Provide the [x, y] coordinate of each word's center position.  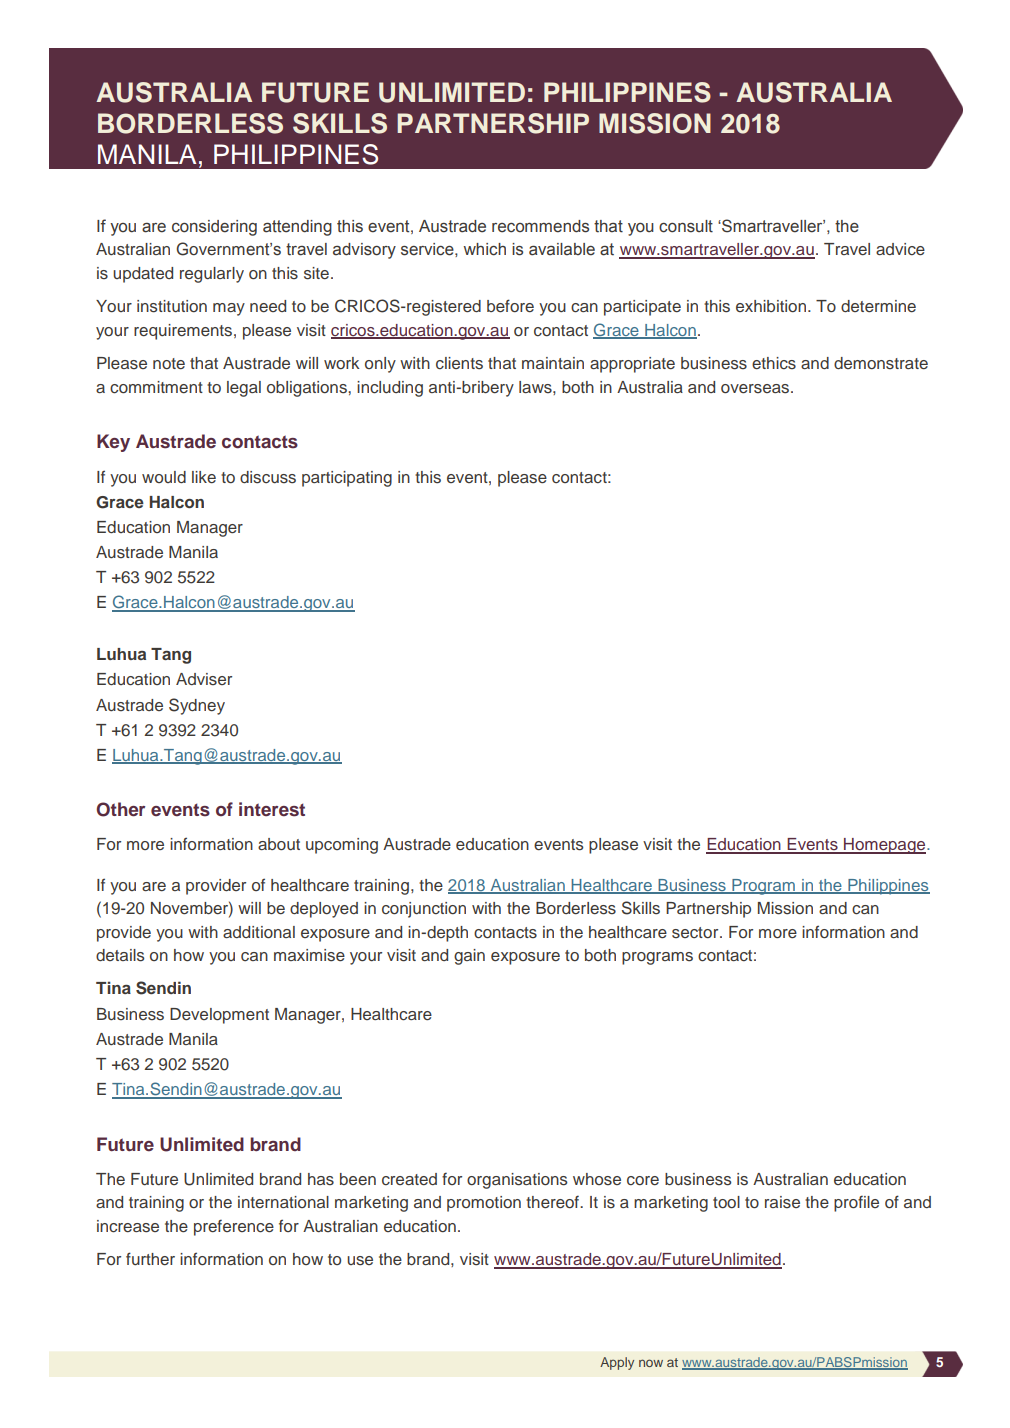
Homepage [885, 846]
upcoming [342, 846]
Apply [617, 1363]
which [485, 249]
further [150, 1258]
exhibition [771, 306]
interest [272, 809]
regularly [212, 275]
